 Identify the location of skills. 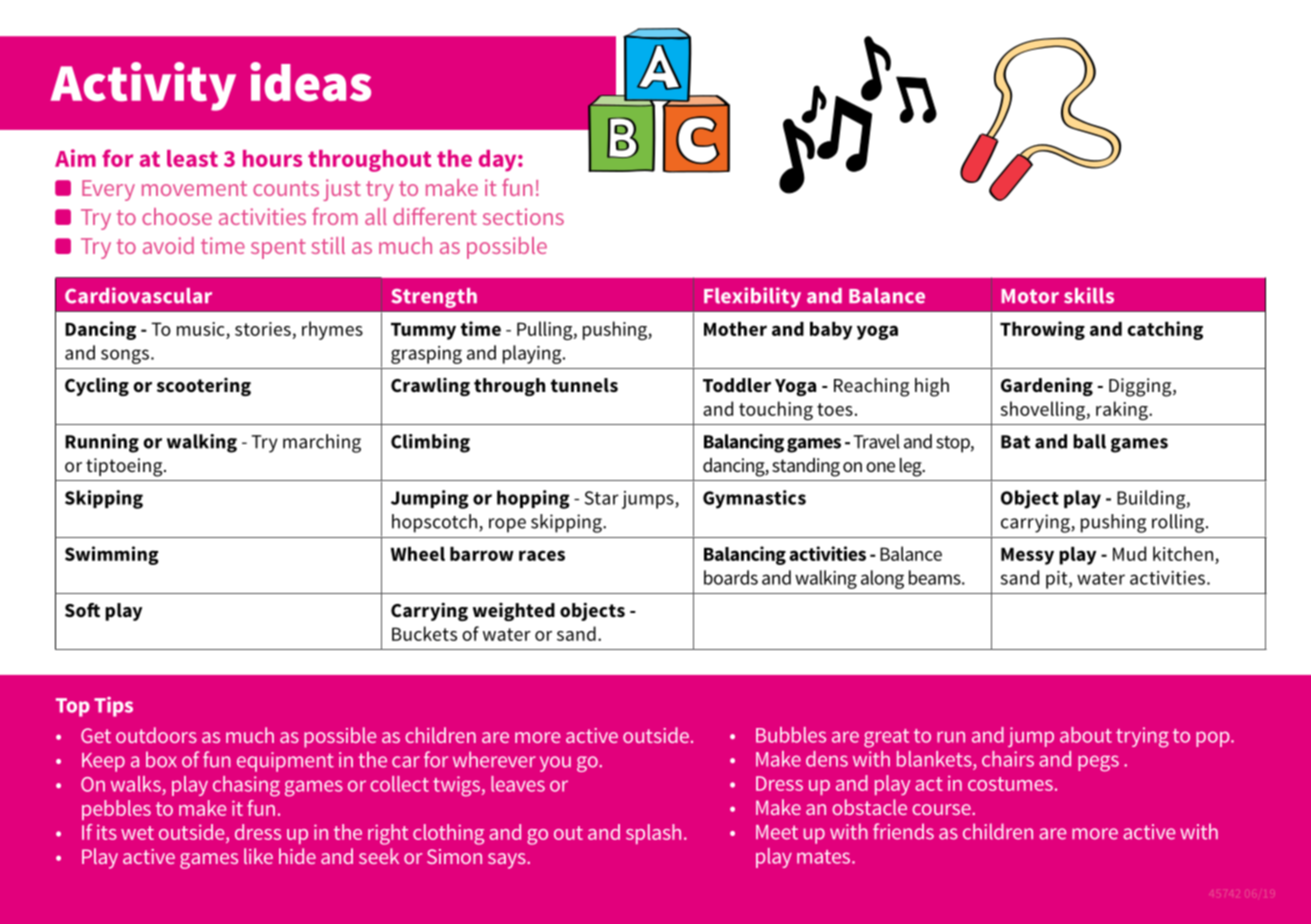
(1089, 295).
